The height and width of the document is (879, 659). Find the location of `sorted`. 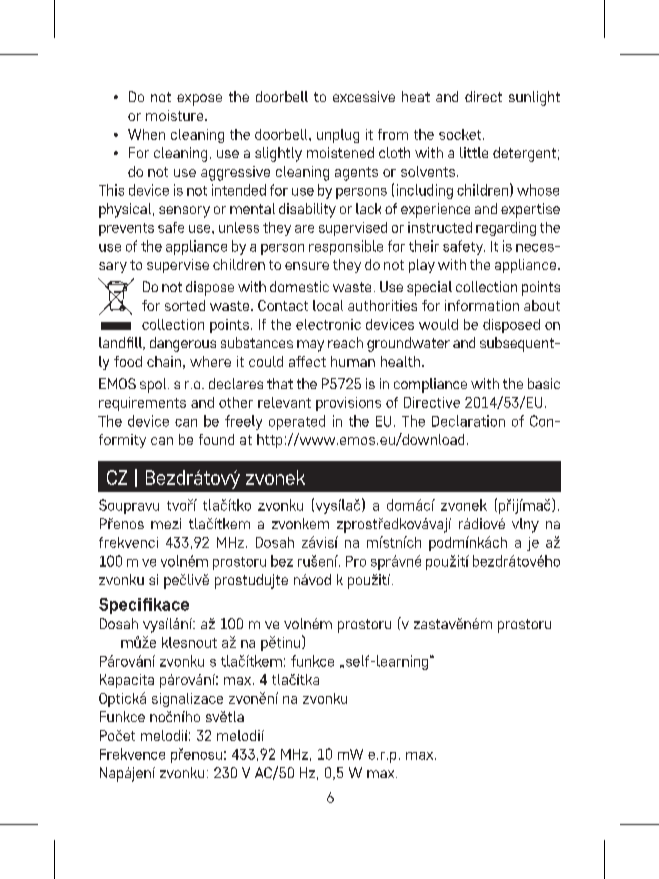

sorted is located at coordinates (185, 305).
